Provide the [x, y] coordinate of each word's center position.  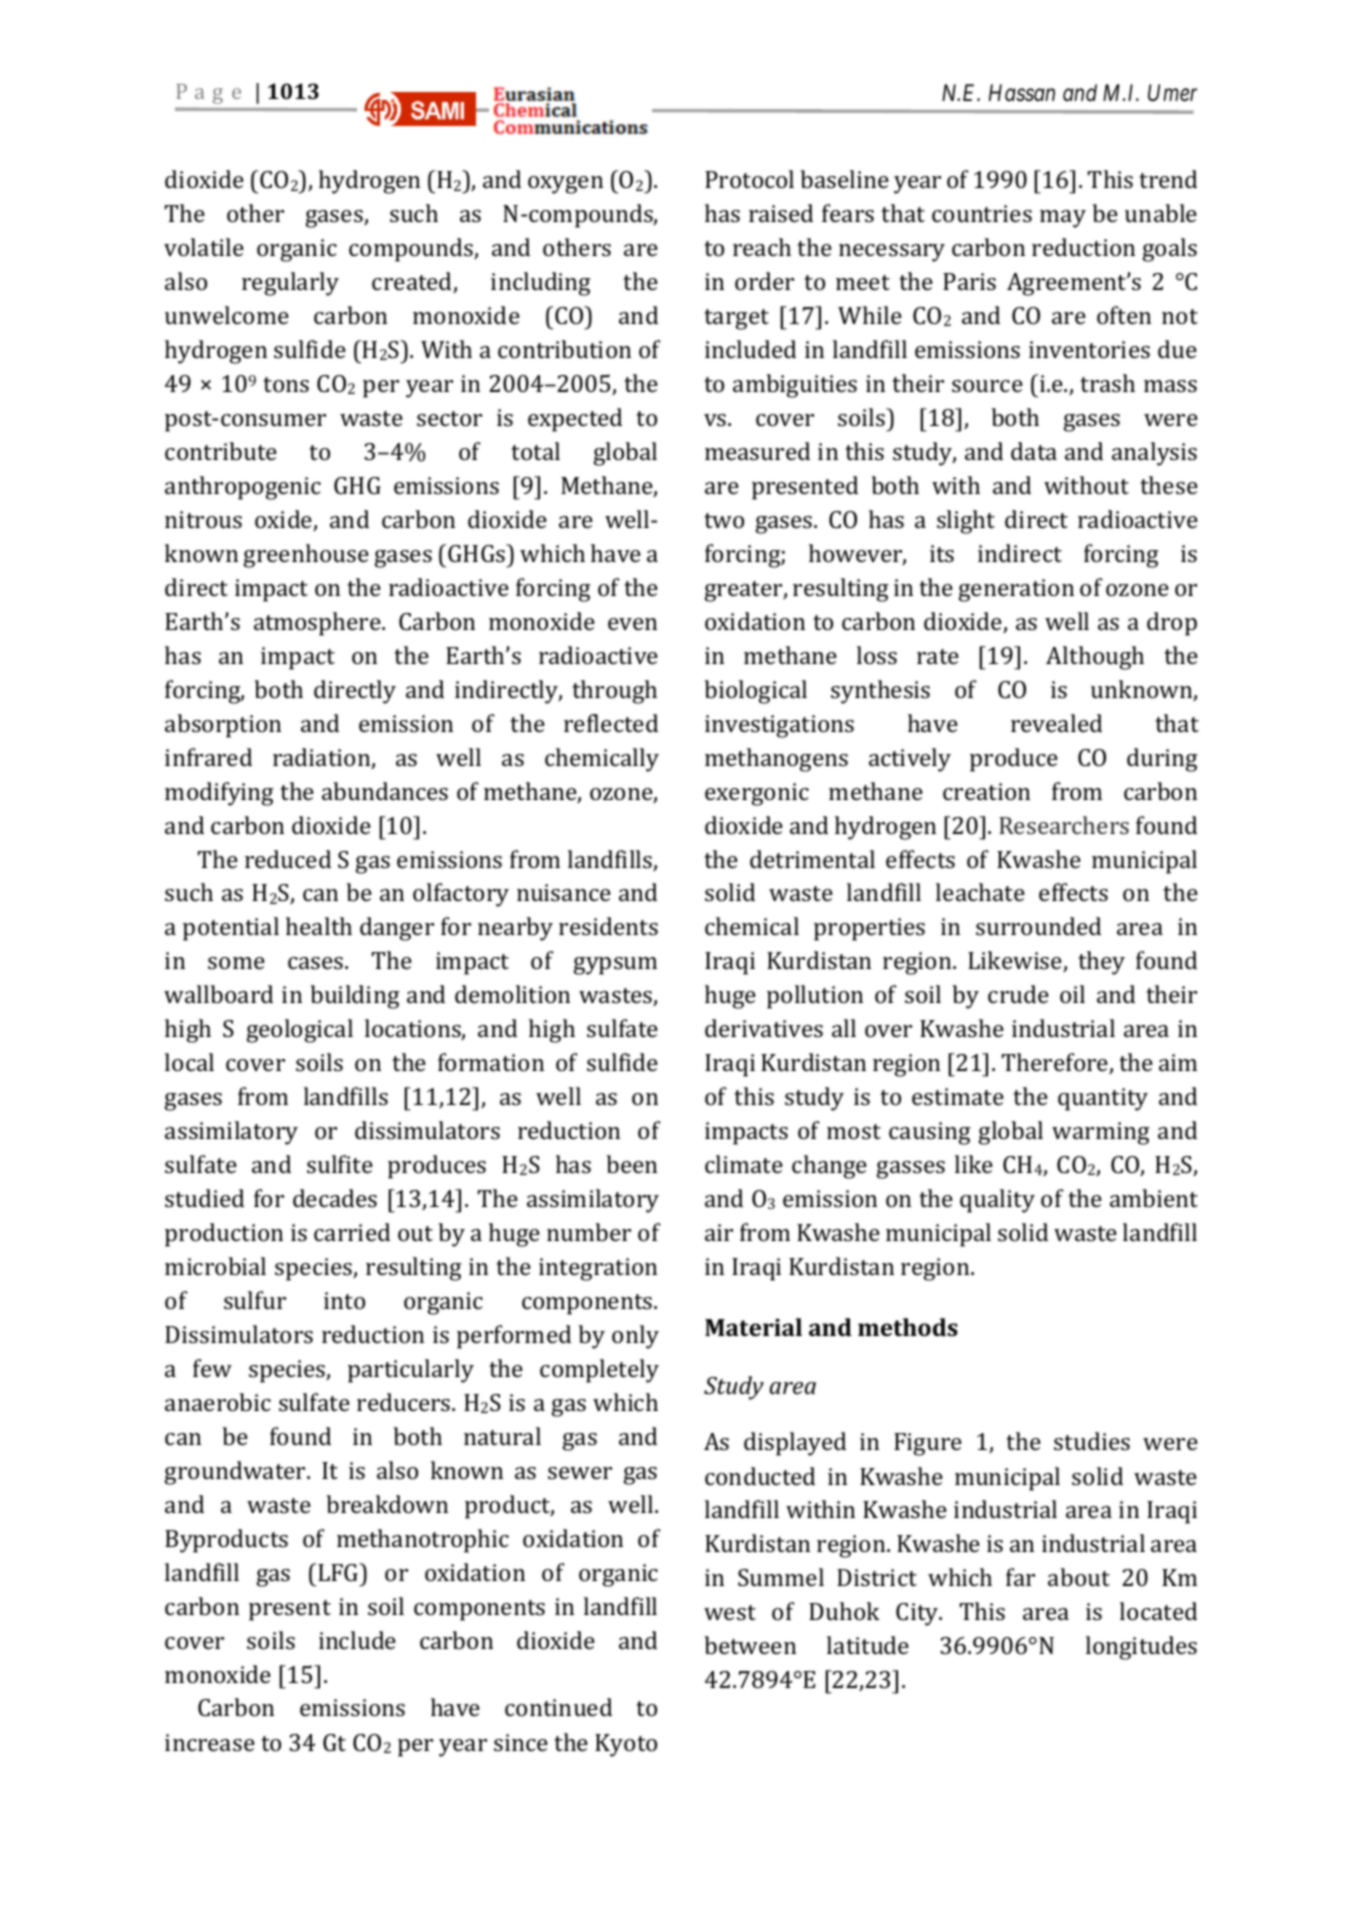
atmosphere [318, 624]
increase [210, 1742]
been [631, 1164]
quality [997, 1201]
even [632, 624]
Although [1095, 658]
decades [335, 1198]
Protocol [749, 179]
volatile [204, 247]
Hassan [1022, 93]
